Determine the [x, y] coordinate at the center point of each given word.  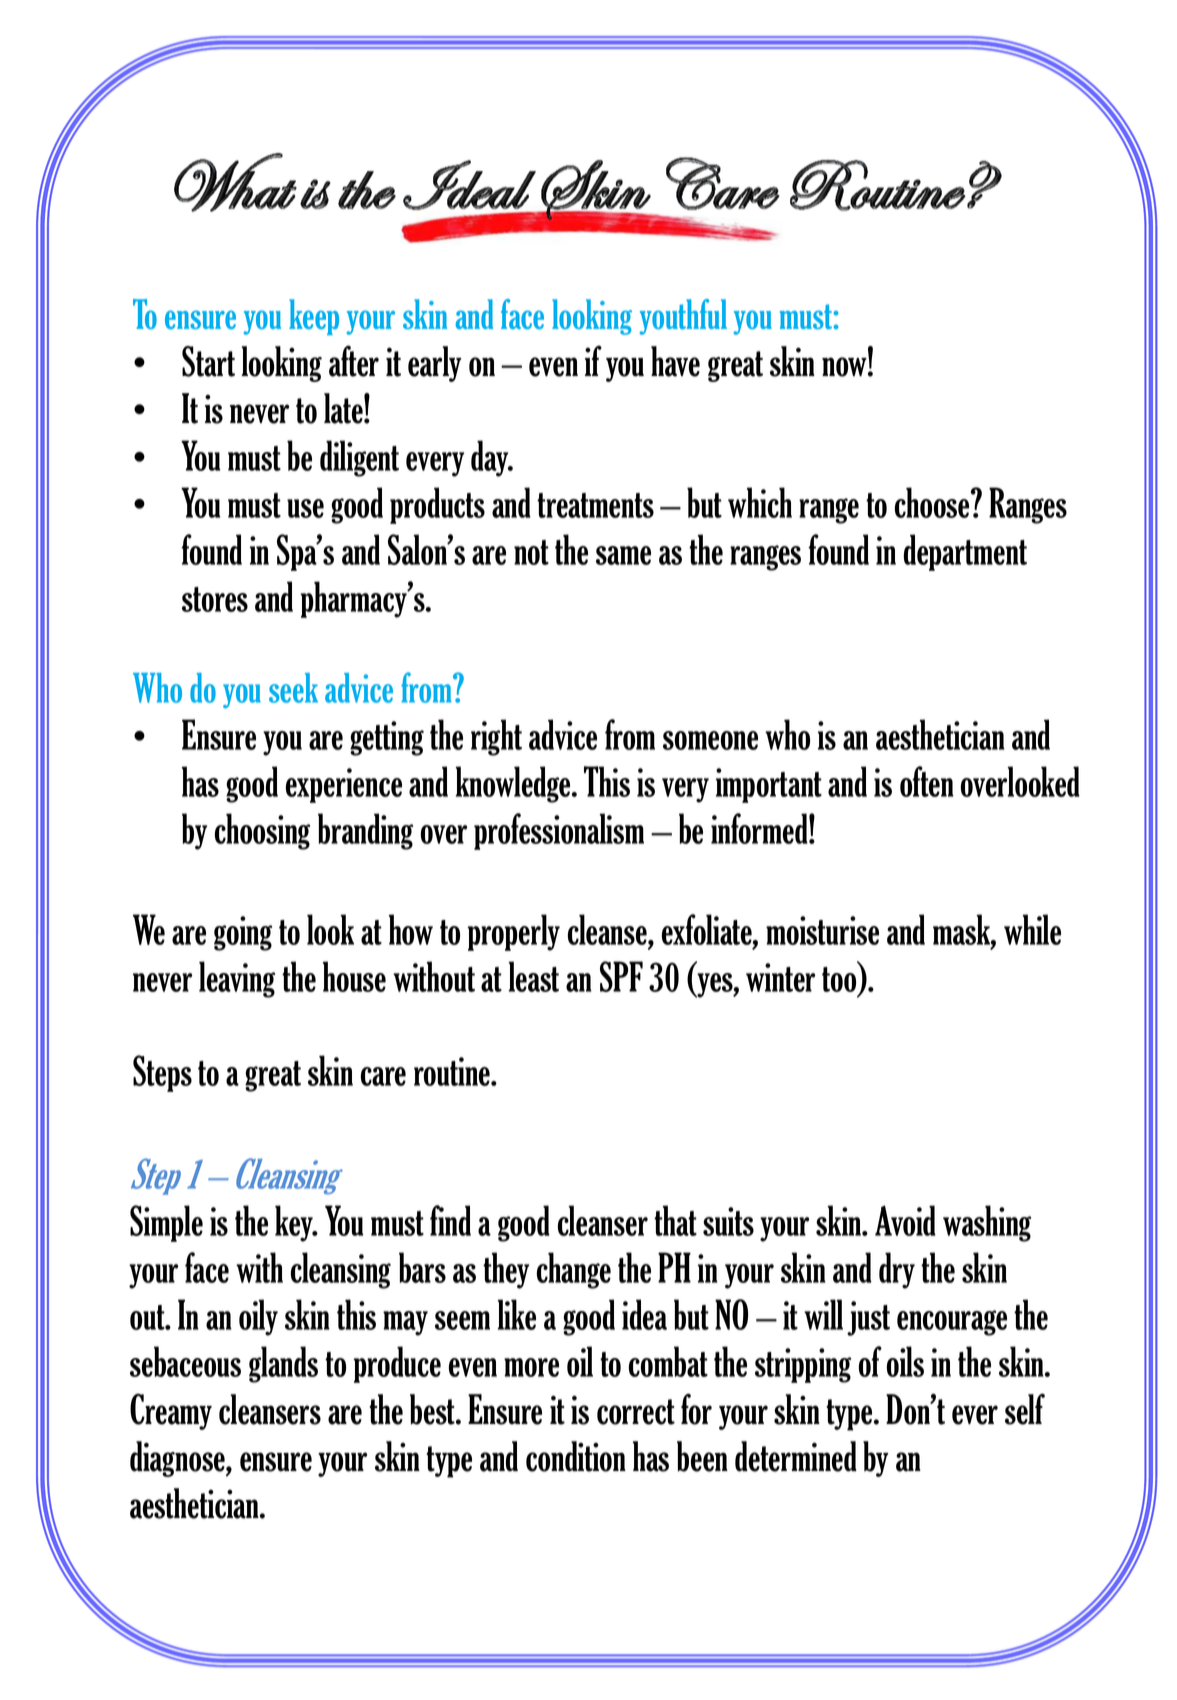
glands [283, 1364]
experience [344, 785]
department [965, 552]
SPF [621, 976]
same [623, 555]
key [295, 1223]
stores [215, 599]
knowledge [514, 784]
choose [933, 502]
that [675, 1220]
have [675, 361]
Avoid [905, 1220]
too [840, 981]
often [927, 781]
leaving [237, 979]
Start [208, 361]
